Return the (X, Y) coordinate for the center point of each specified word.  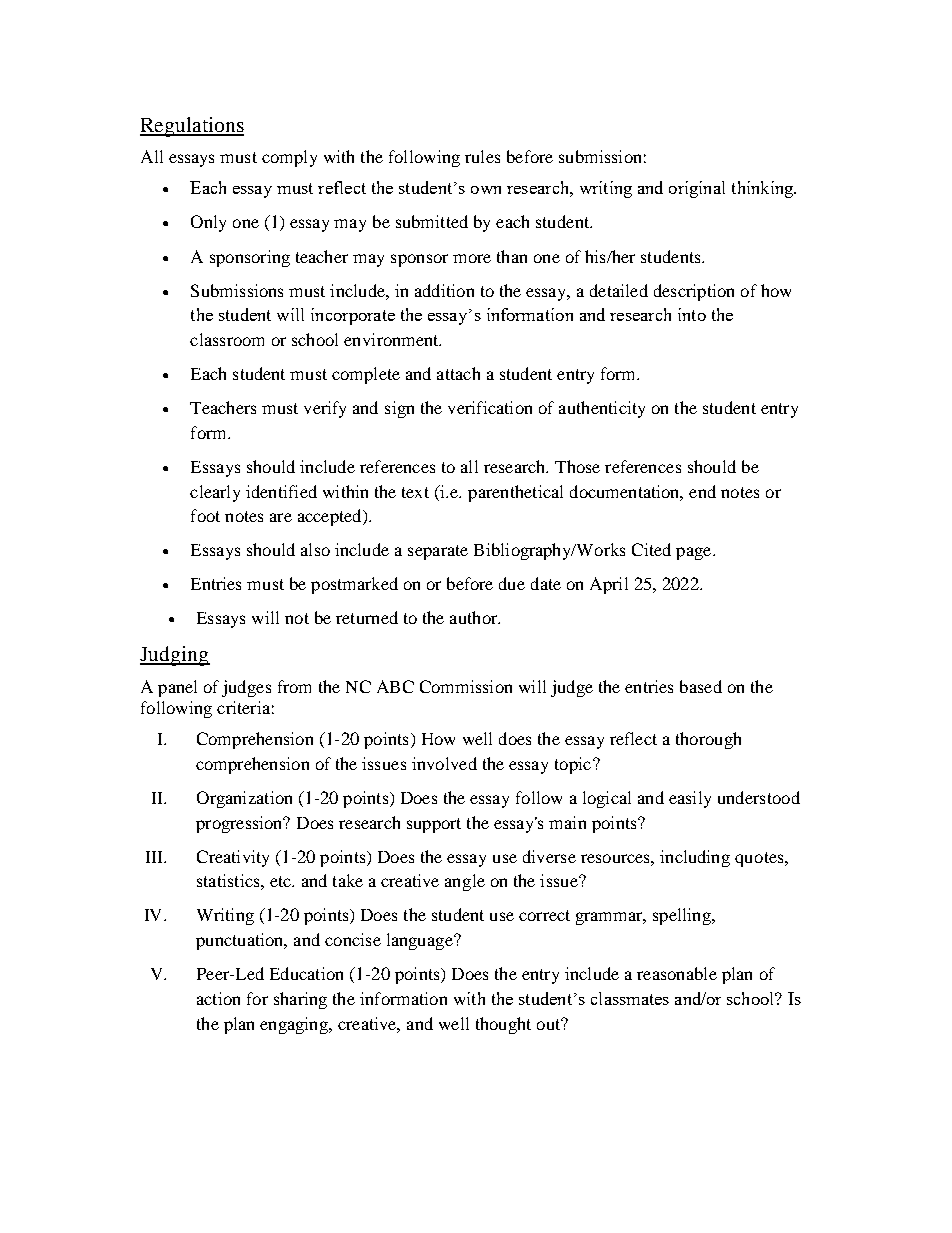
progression (240, 824)
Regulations (192, 127)
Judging (175, 656)
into (692, 314)
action (218, 998)
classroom (227, 339)
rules (482, 156)
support (434, 825)
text (415, 492)
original (697, 189)
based (701, 686)
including (695, 858)
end (702, 491)
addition (444, 290)
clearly (215, 493)
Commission (466, 686)
